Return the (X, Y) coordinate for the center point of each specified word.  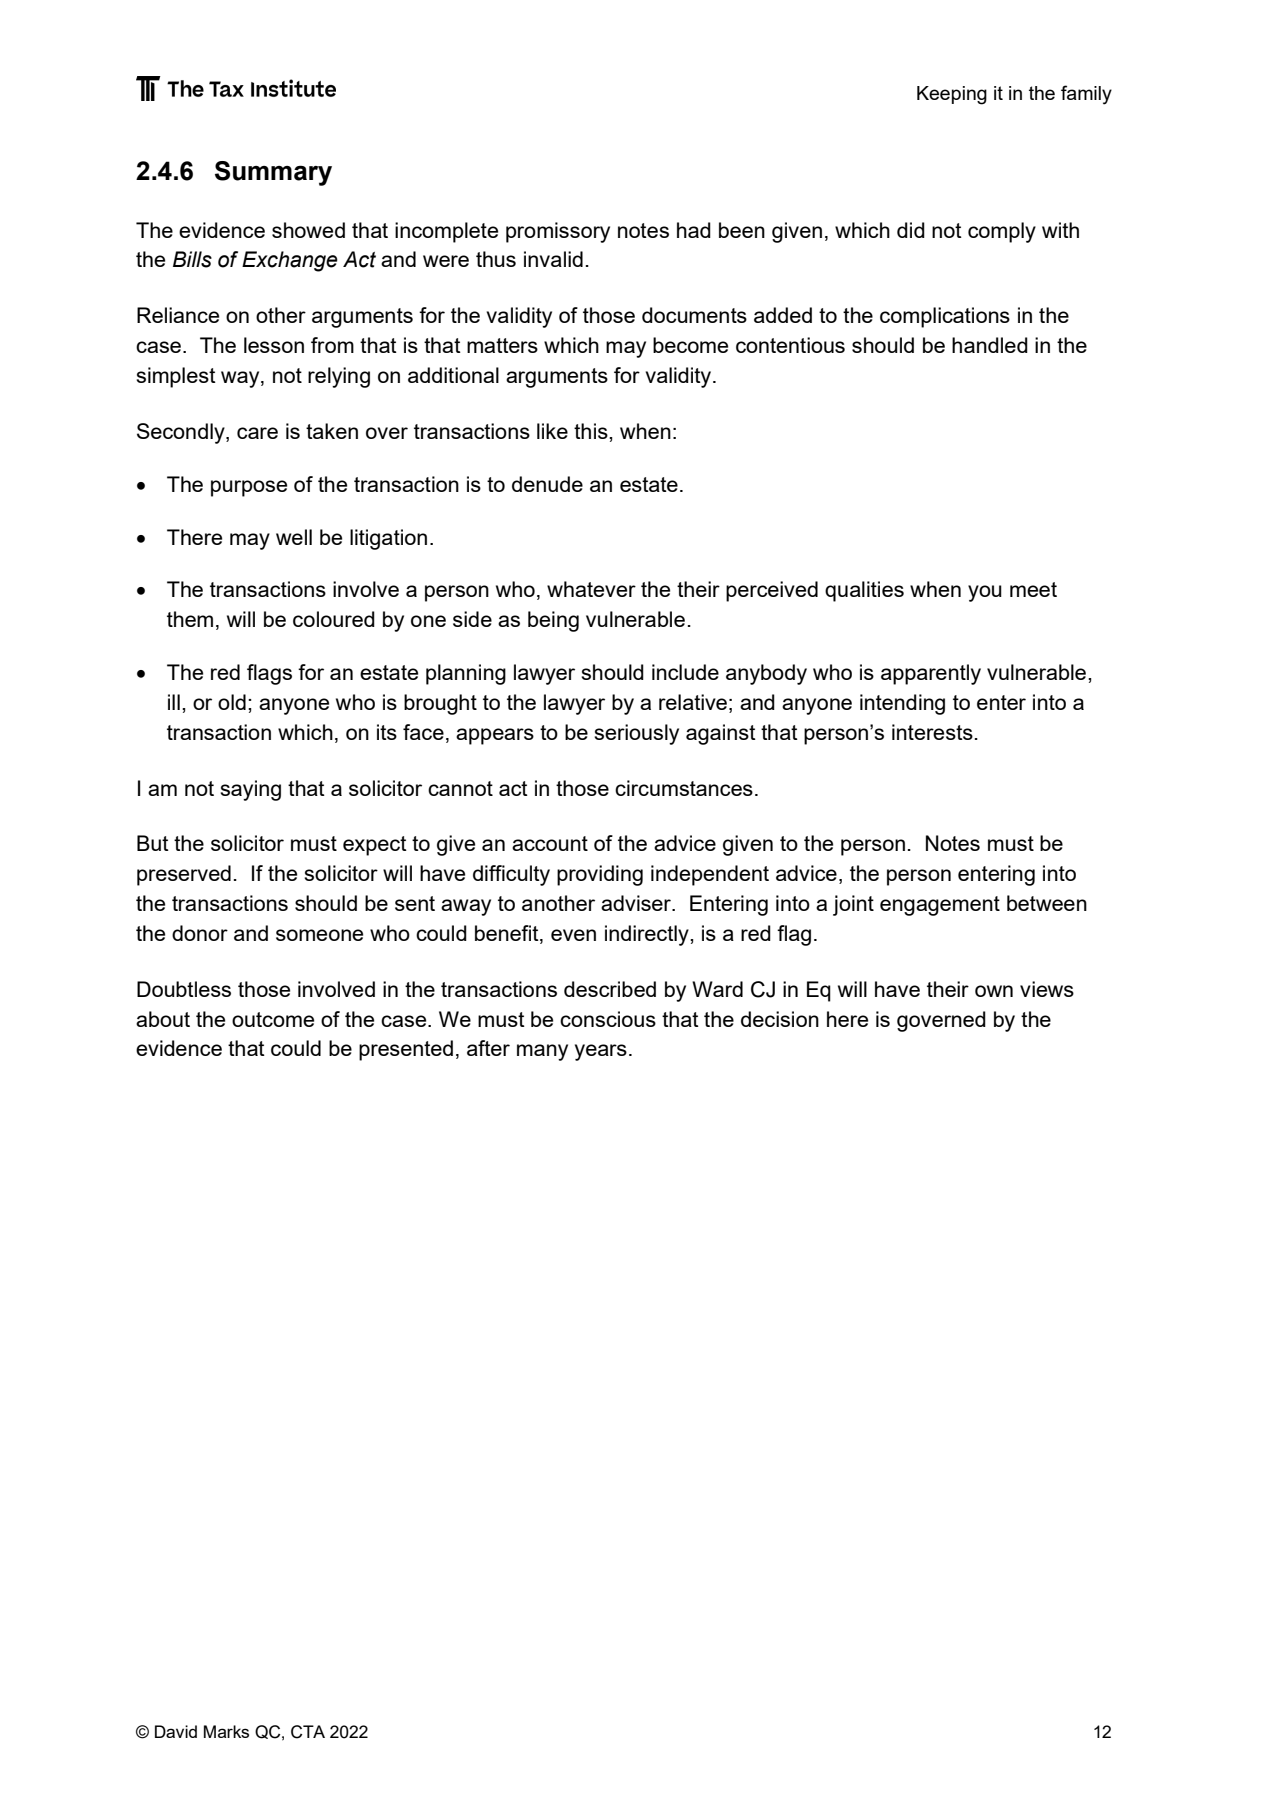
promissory (558, 232)
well (294, 537)
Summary (273, 173)
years (601, 1052)
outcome (273, 1019)
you (985, 593)
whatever (591, 589)
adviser (637, 903)
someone (319, 935)
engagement (940, 906)
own (994, 991)
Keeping (952, 95)
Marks (226, 1731)
